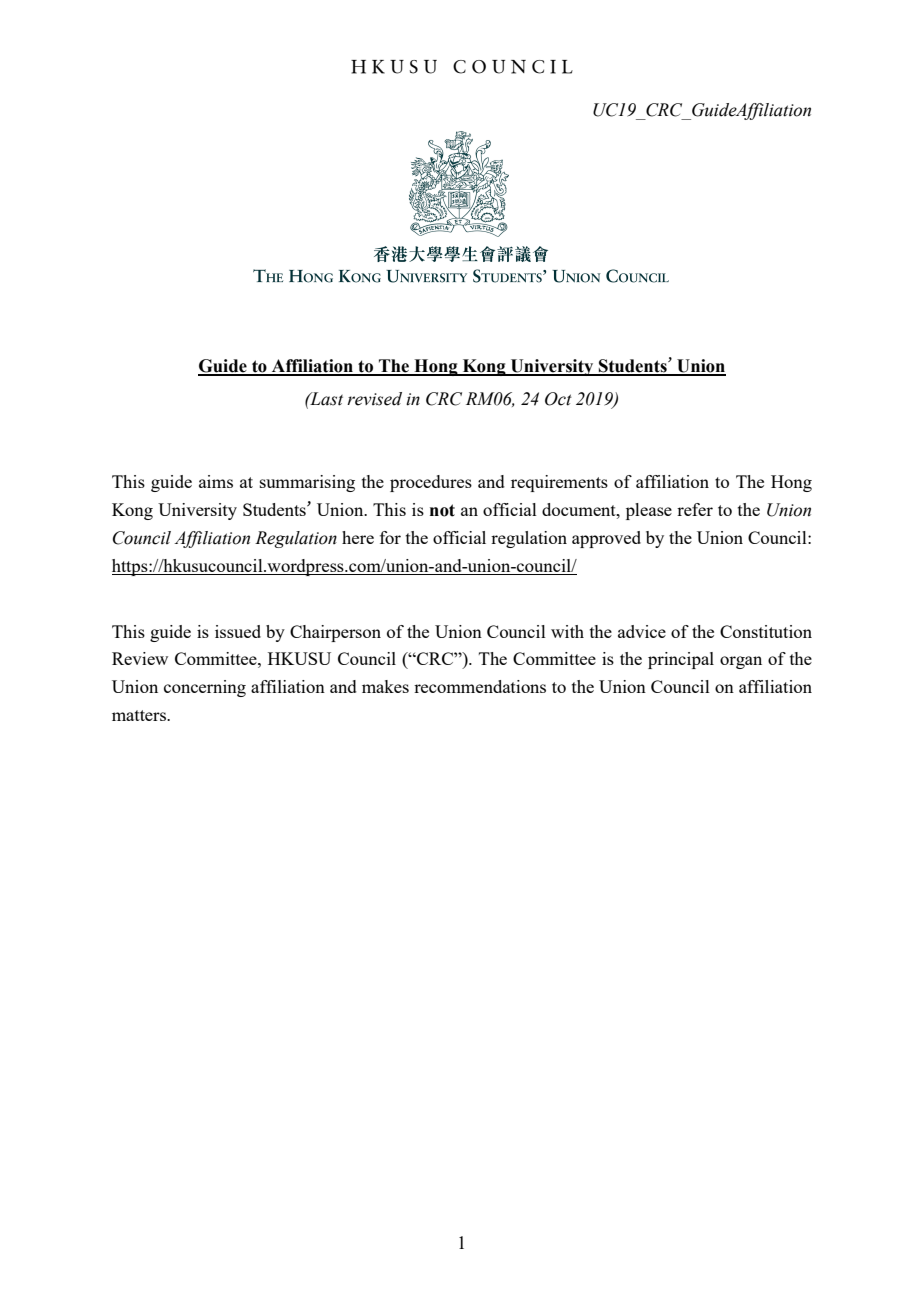 This page has height=1308, width=924. What do you see at coordinates (558, 399) in the page?
I see `Oct` at bounding box center [558, 399].
